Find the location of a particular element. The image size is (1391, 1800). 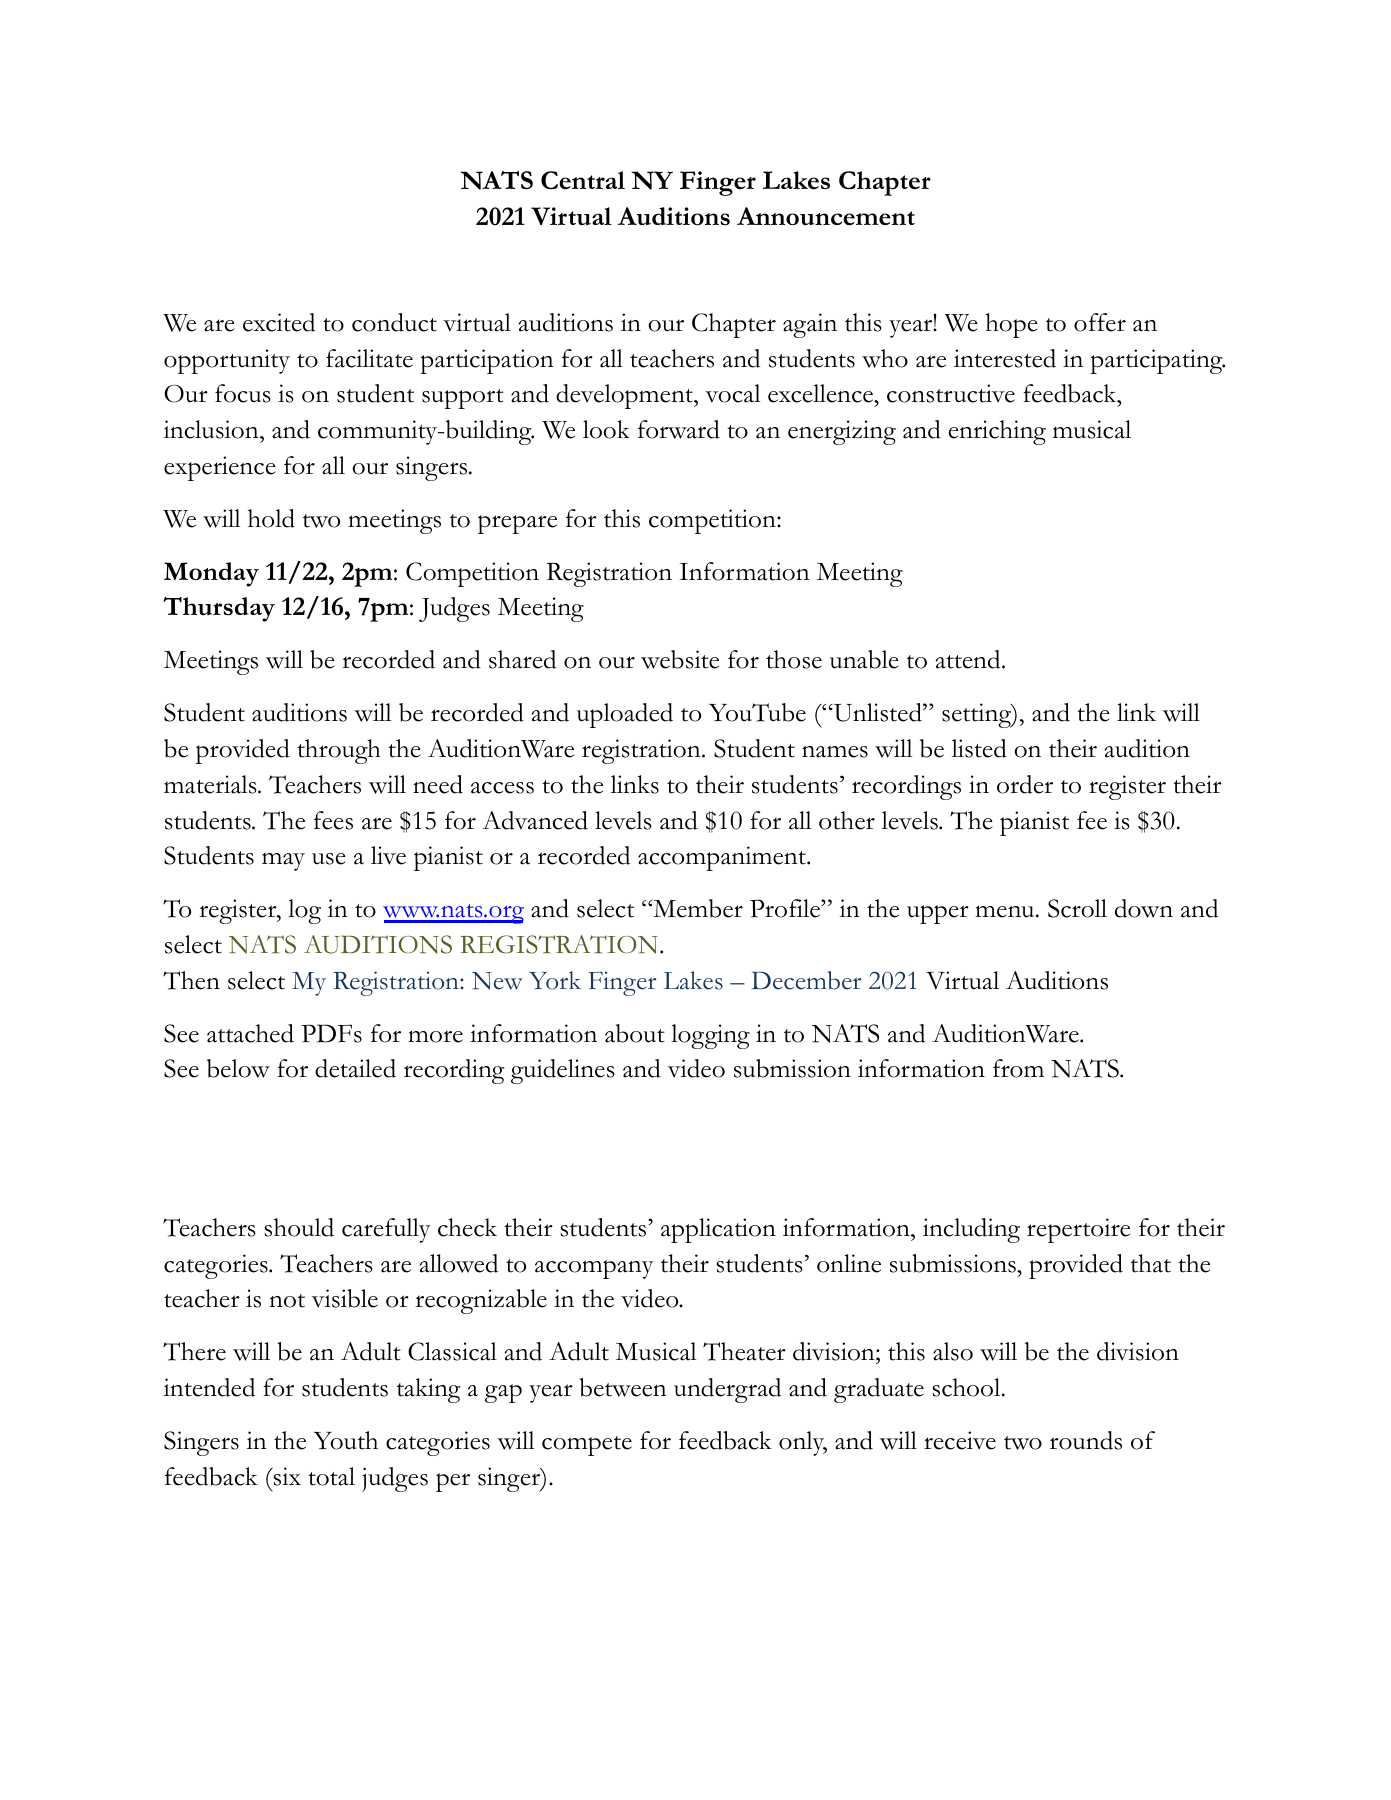

Then is located at coordinates (191, 980).
